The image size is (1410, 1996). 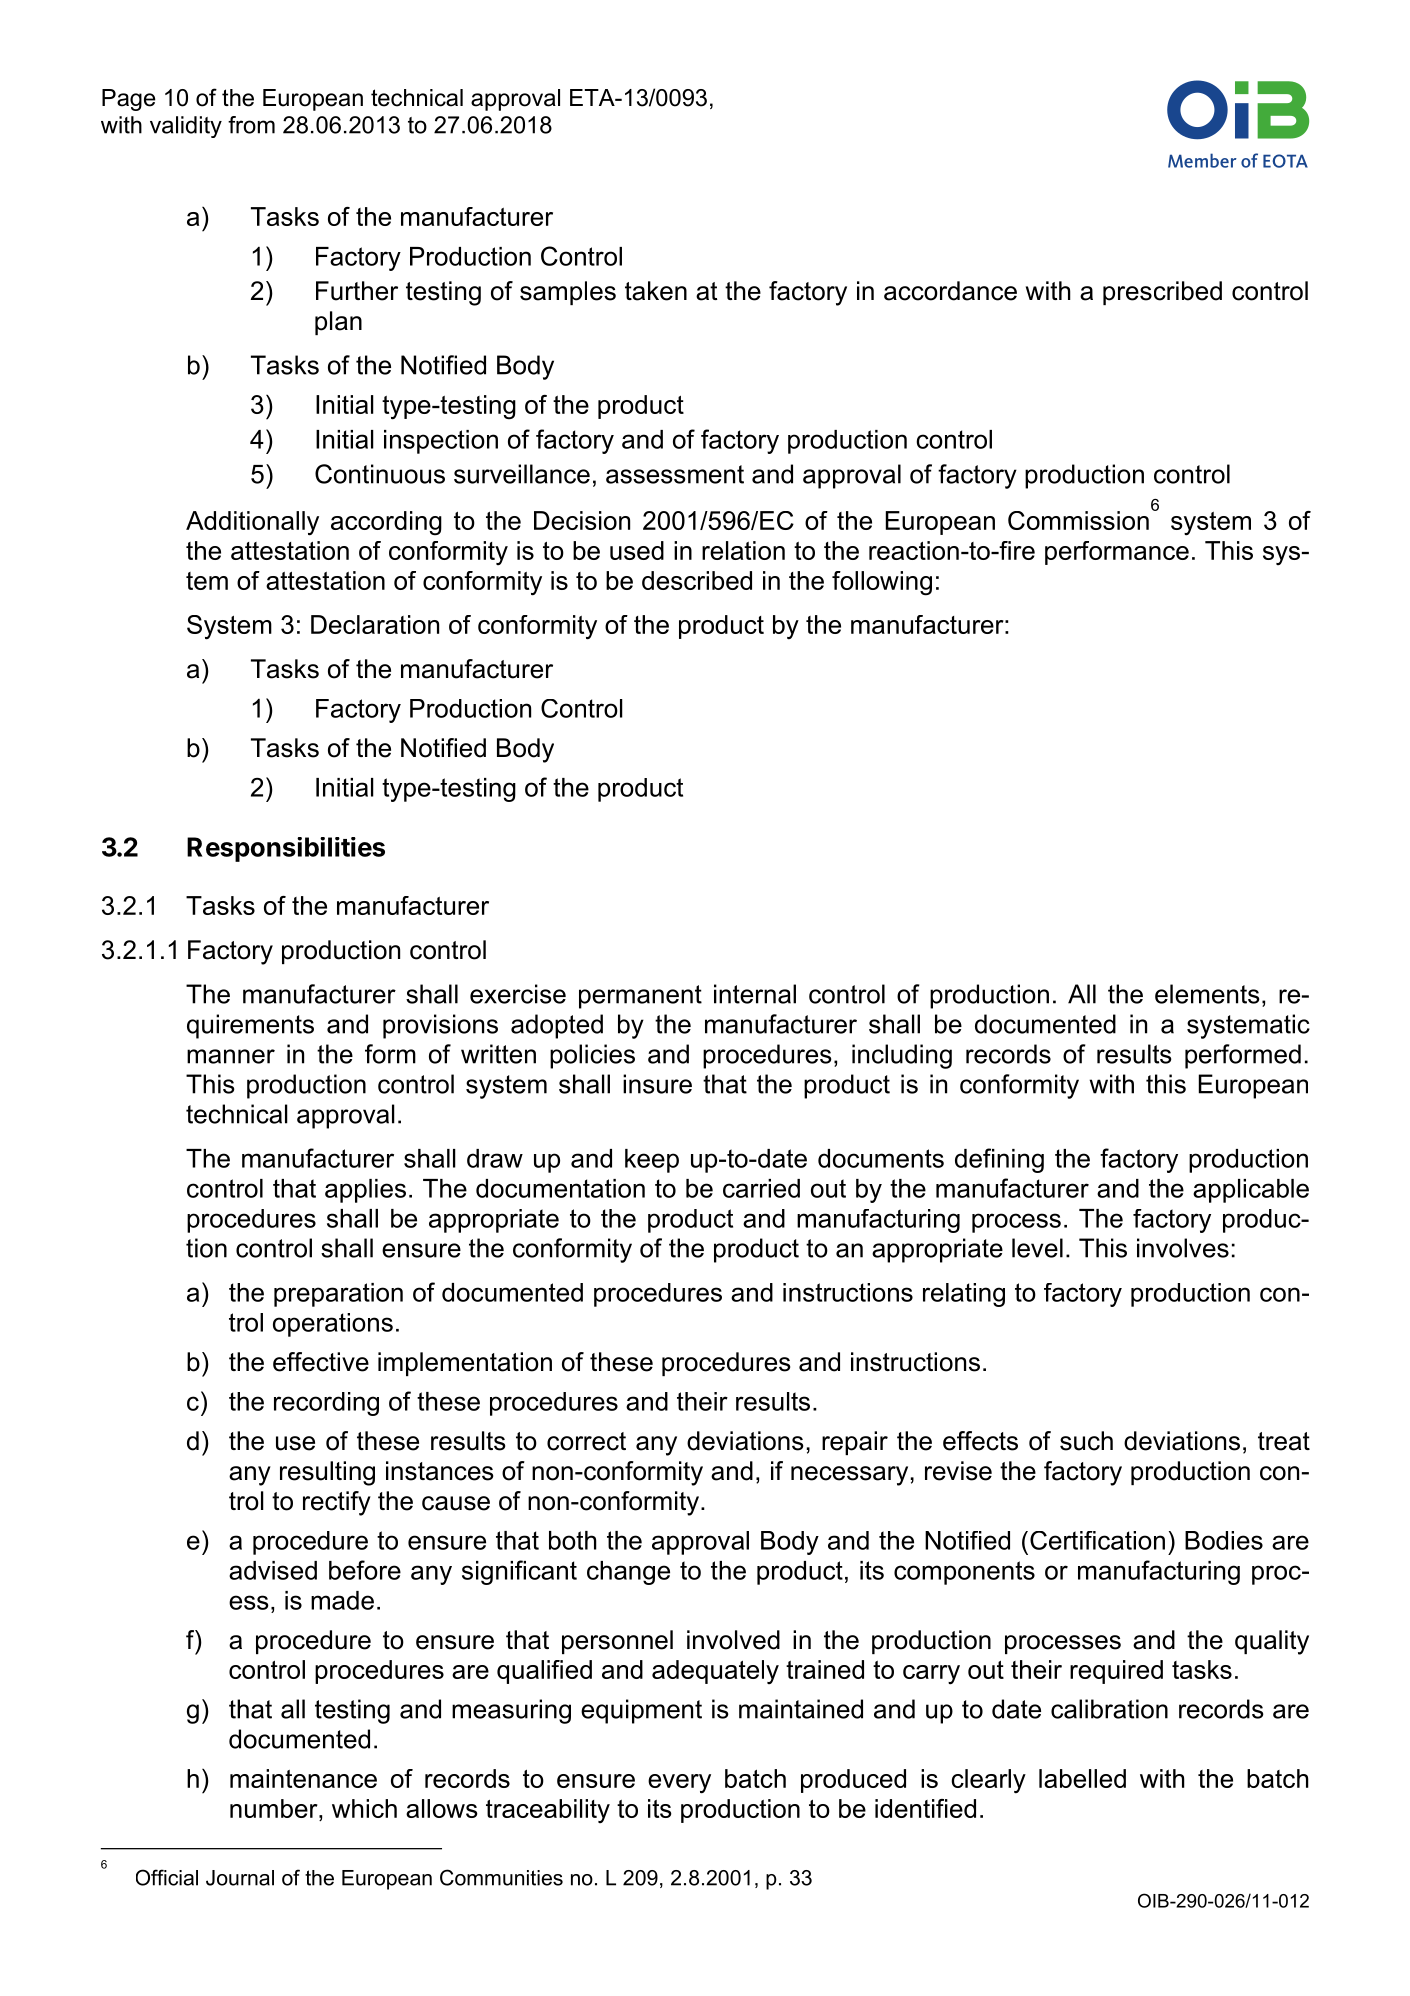 I want to click on described, so click(x=697, y=580).
